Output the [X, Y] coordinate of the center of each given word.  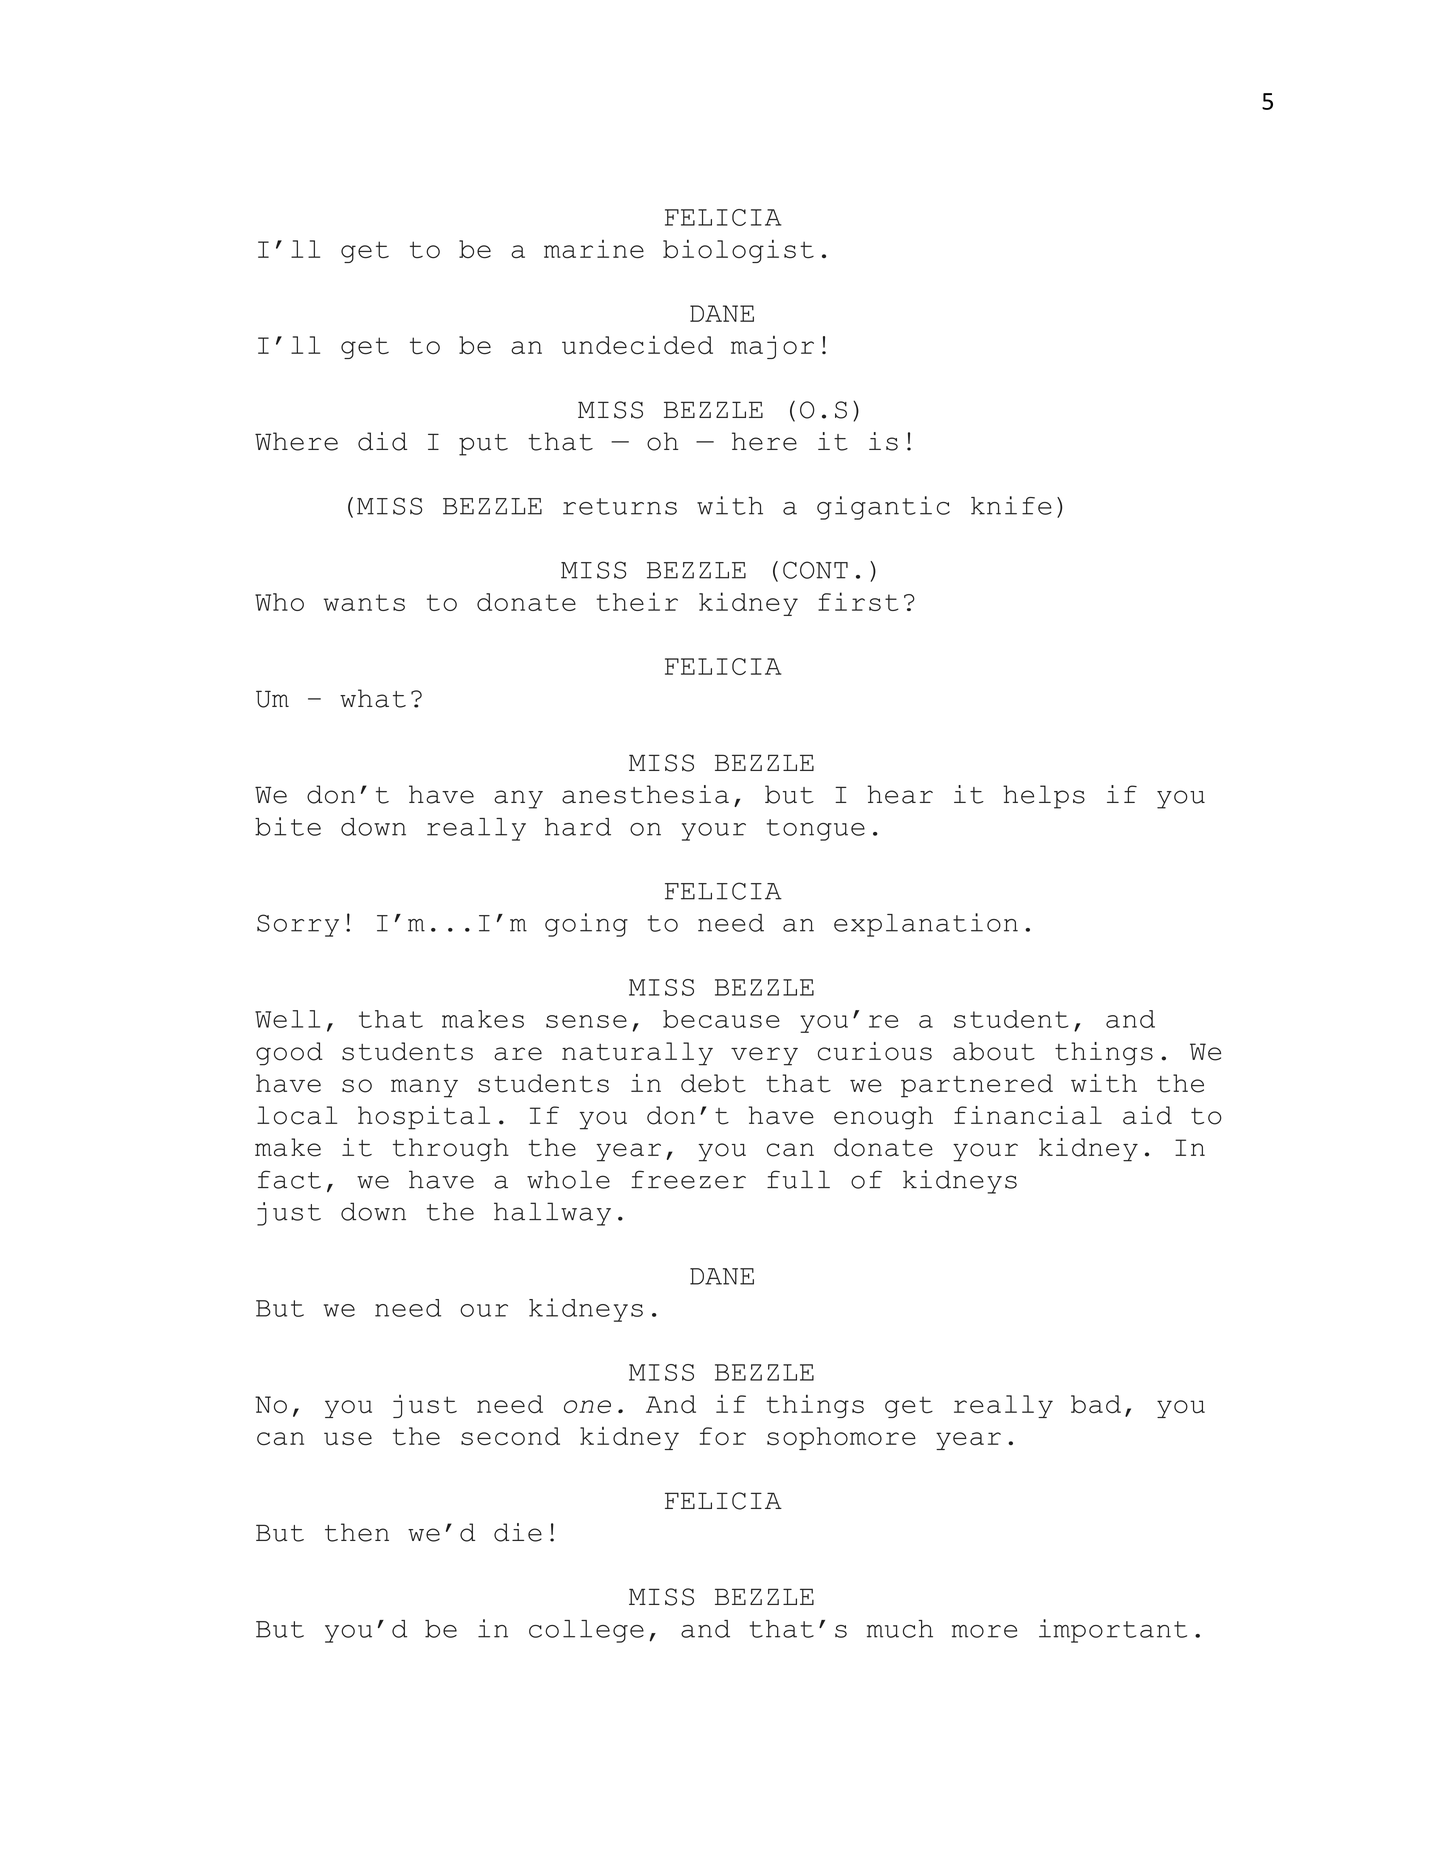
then [357, 1532]
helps [1044, 797]
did [382, 441]
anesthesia [645, 794]
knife [1011, 505]
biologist [738, 251]
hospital [424, 1118]
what [373, 698]
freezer [688, 1179]
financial [1028, 1115]
